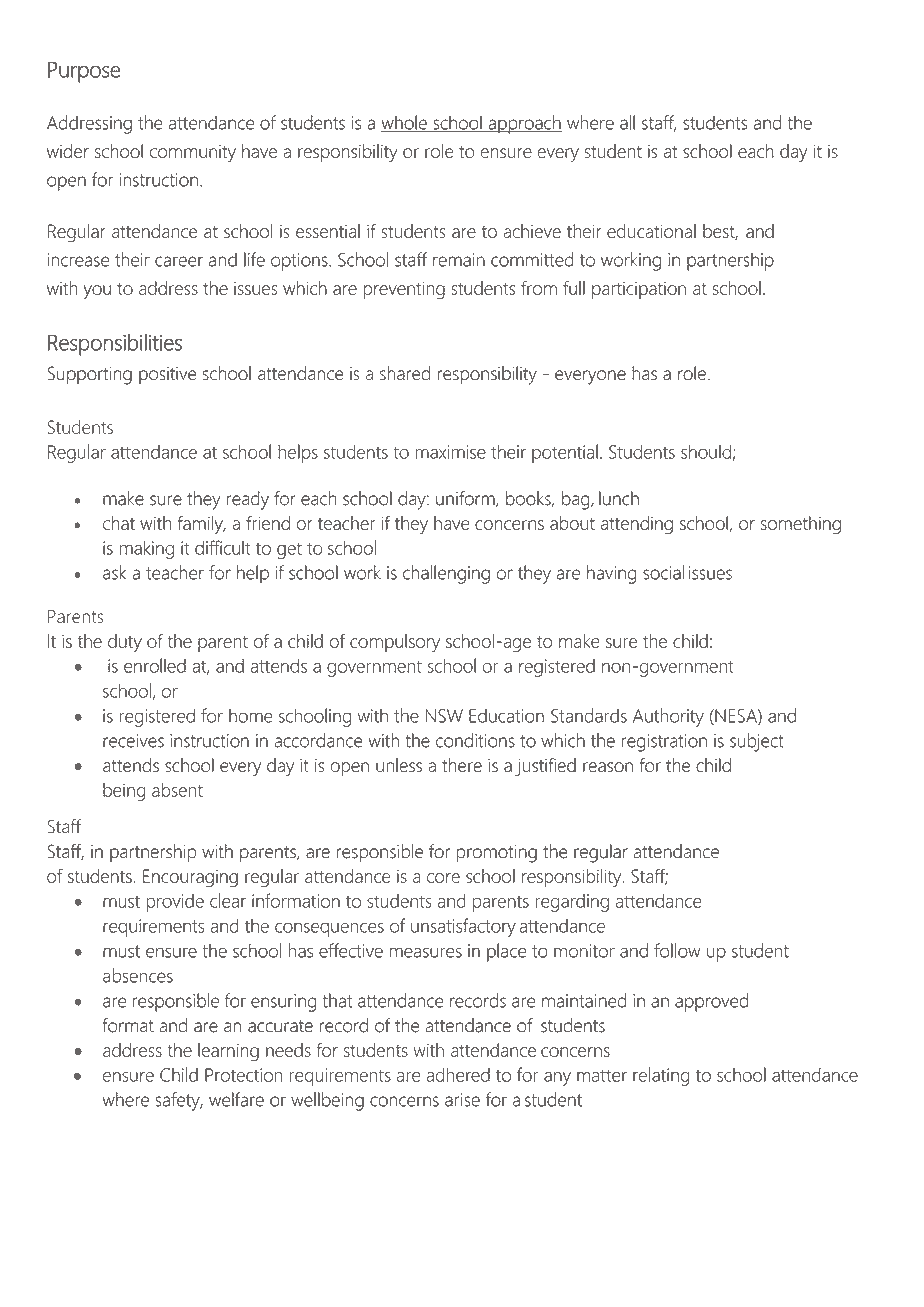 The height and width of the screenshot is (1307, 924). Describe the element at coordinates (405, 123) in the screenshot. I see `whole` at that location.
